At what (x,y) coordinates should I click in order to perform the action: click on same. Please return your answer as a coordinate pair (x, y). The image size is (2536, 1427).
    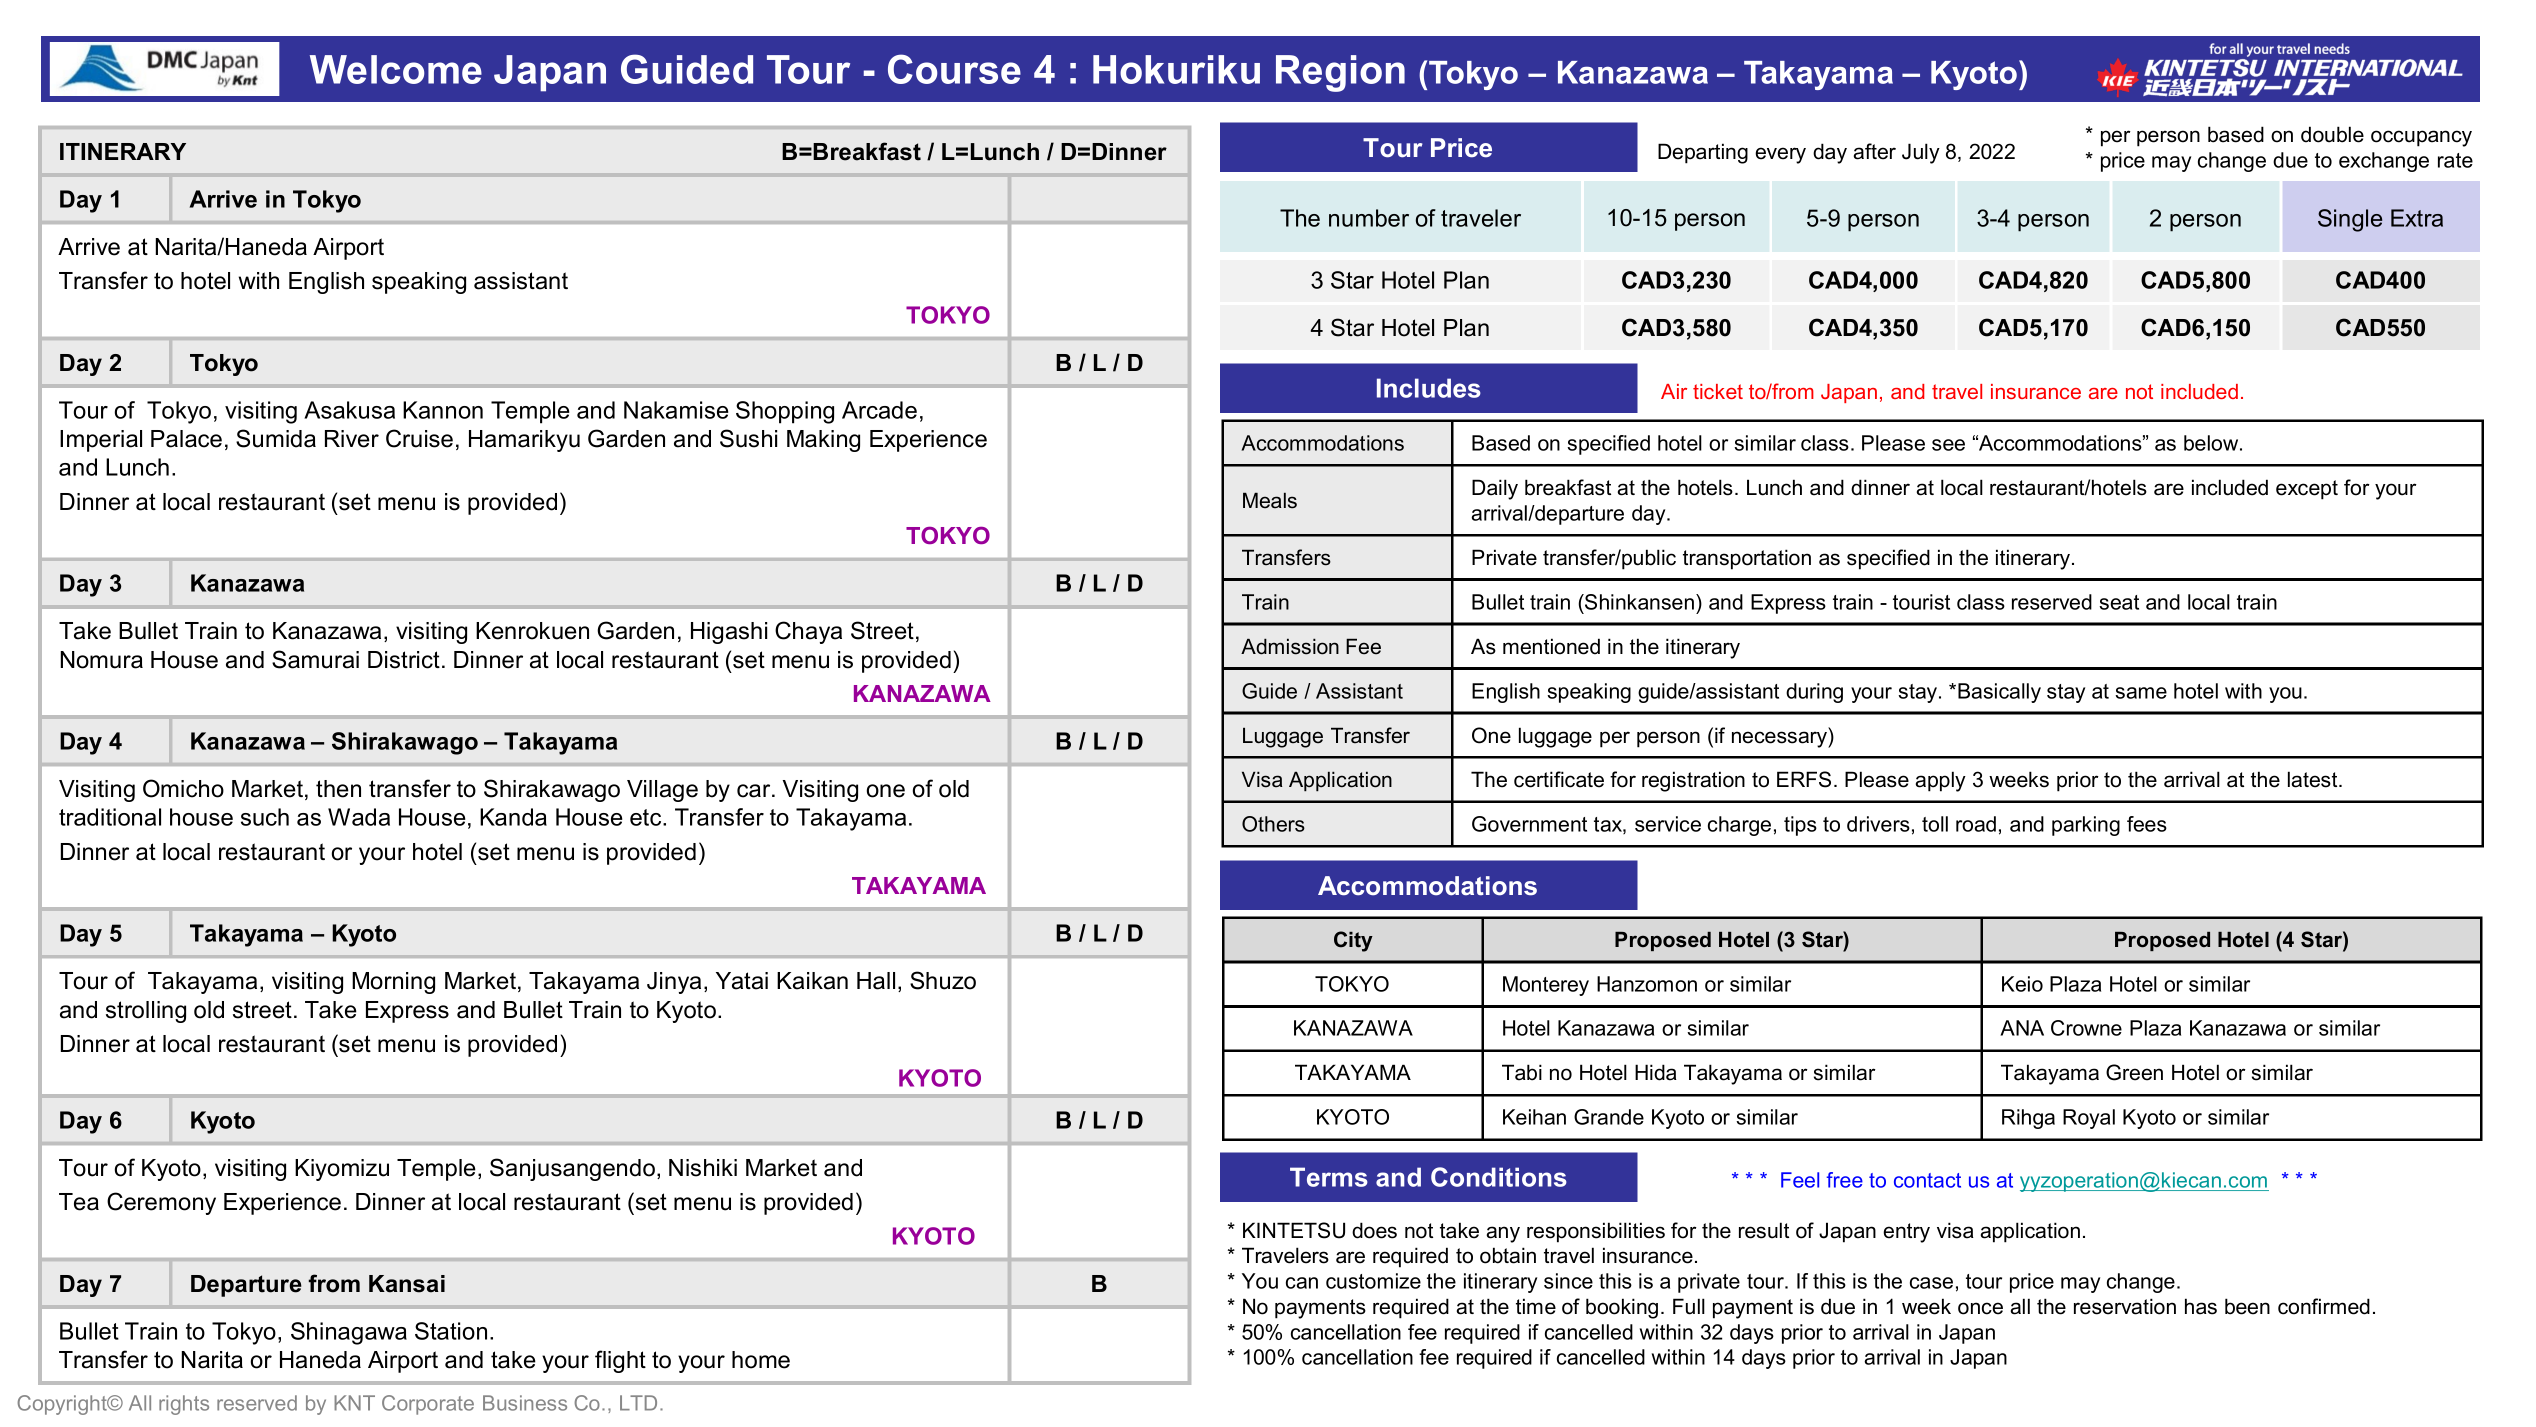
    Looking at the image, I should click on (2141, 693).
